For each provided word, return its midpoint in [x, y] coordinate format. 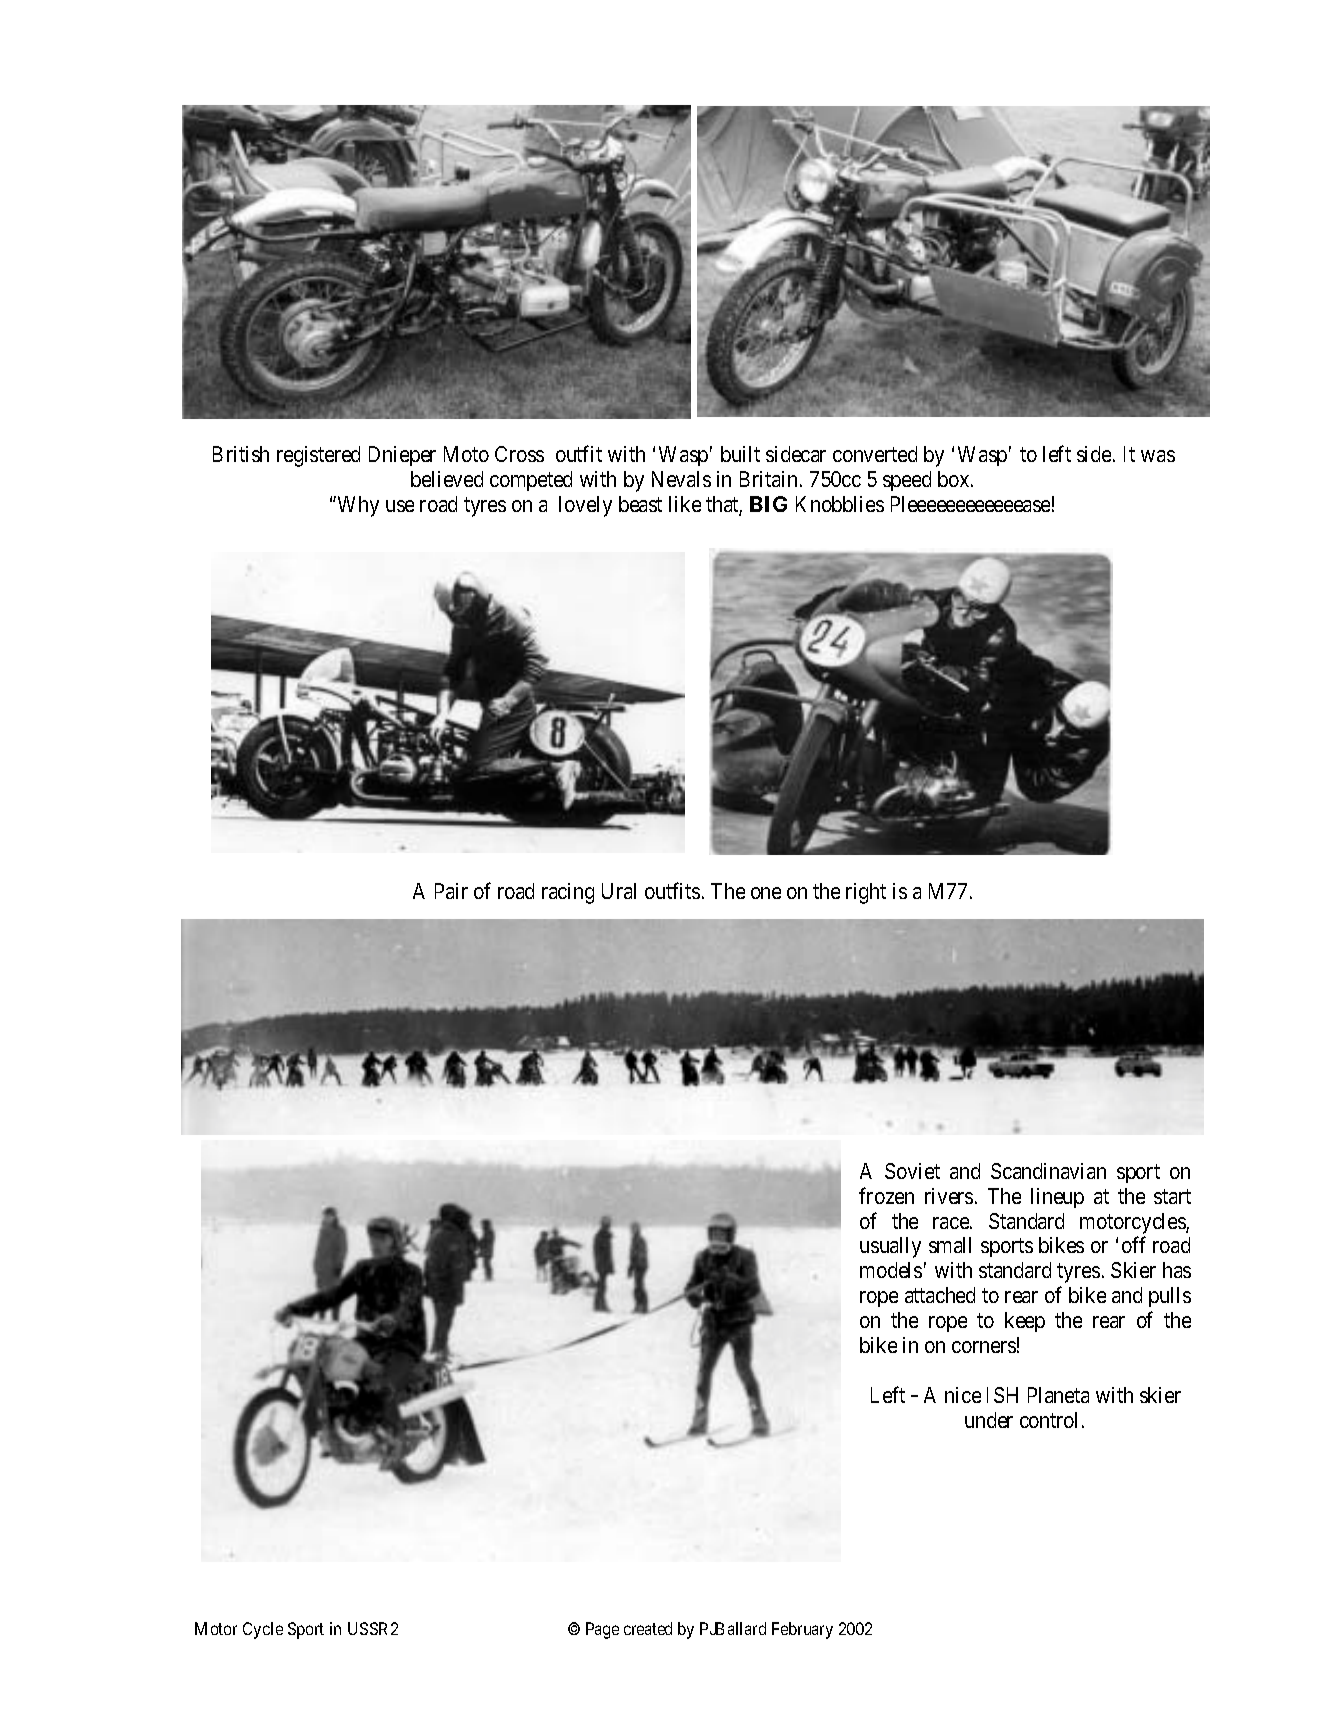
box [955, 479]
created [648, 1628]
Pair [451, 891]
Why [357, 506]
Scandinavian [1048, 1171]
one [766, 893]
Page [602, 1630]
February [802, 1630]
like [685, 504]
